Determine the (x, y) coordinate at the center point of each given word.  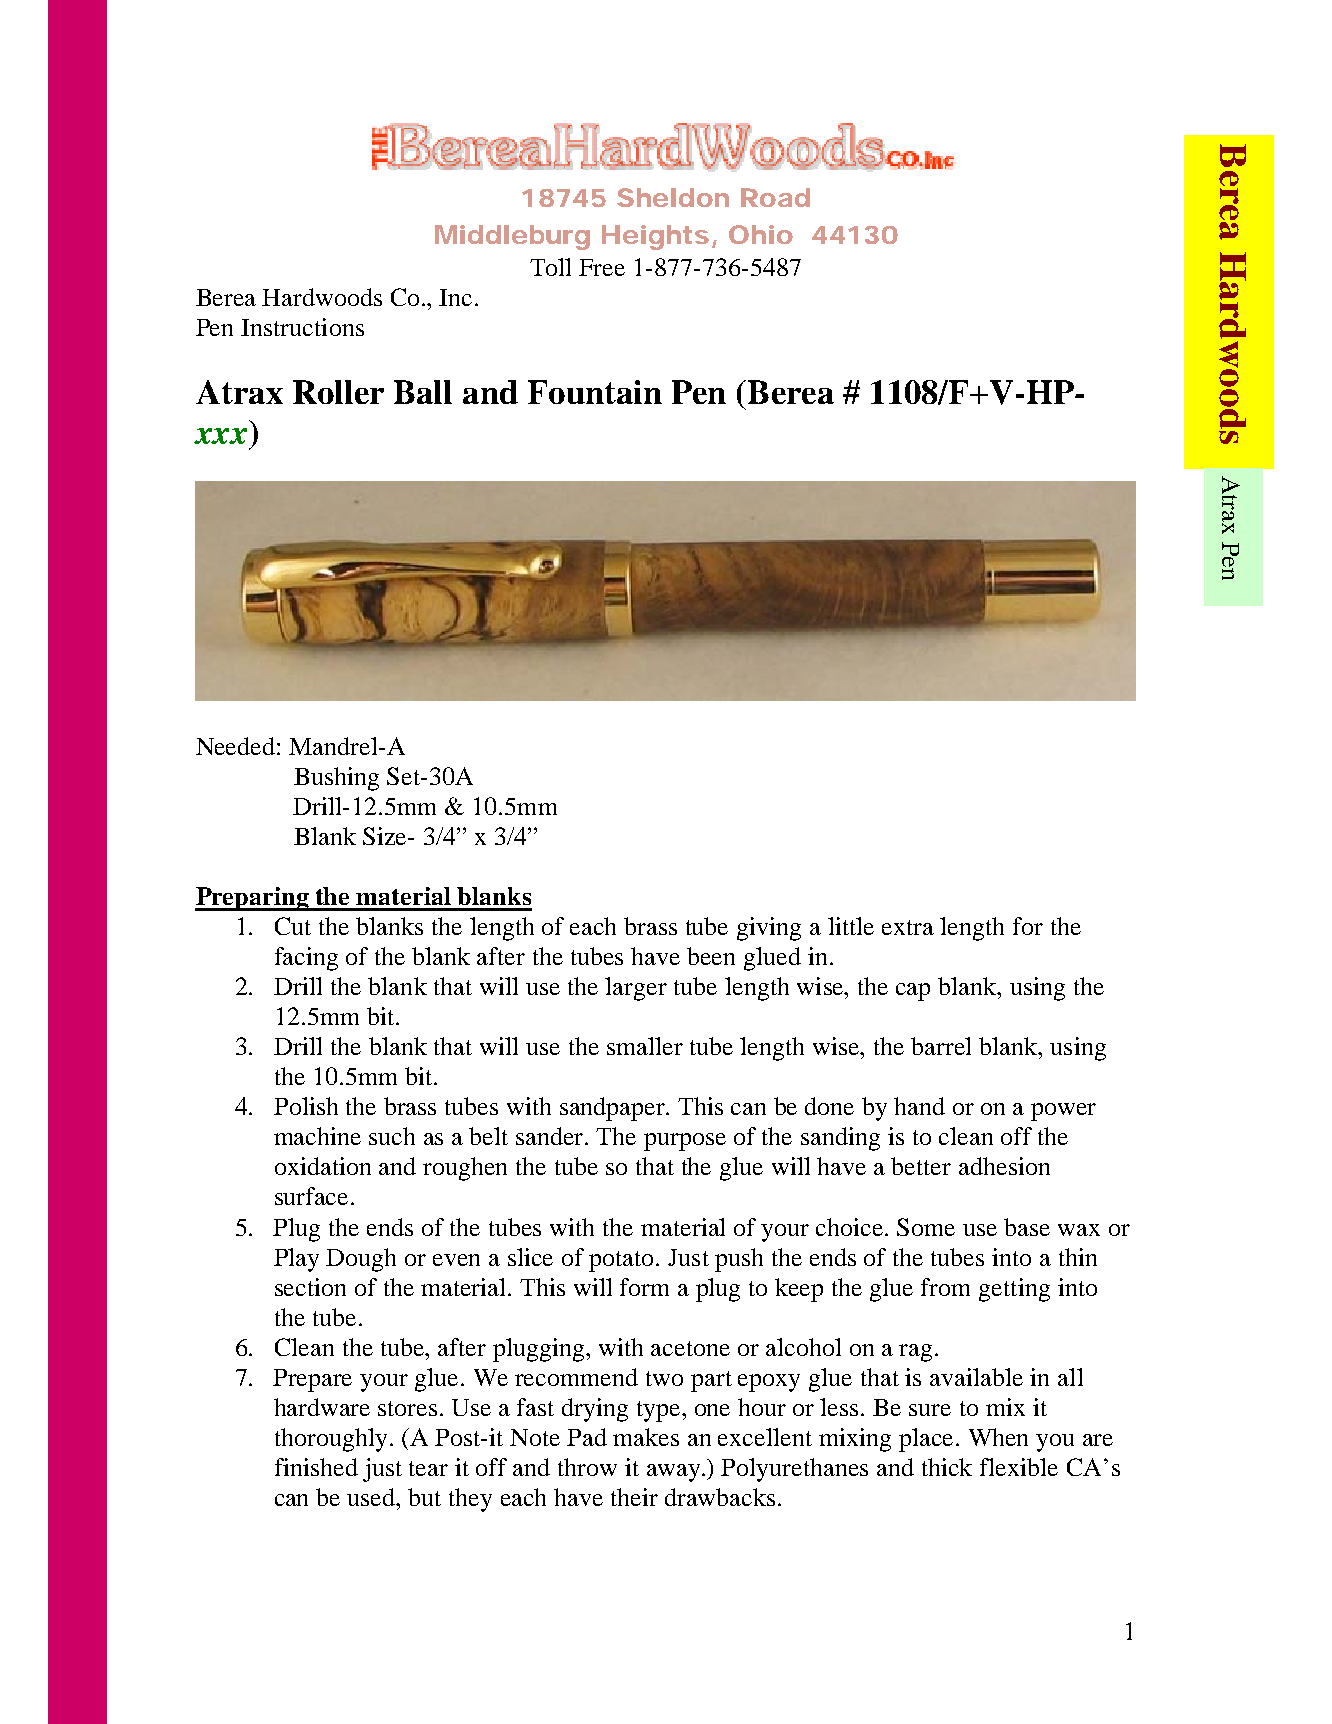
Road (775, 197)
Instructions (302, 327)
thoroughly (333, 1440)
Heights (657, 237)
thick (947, 1467)
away (673, 1473)
